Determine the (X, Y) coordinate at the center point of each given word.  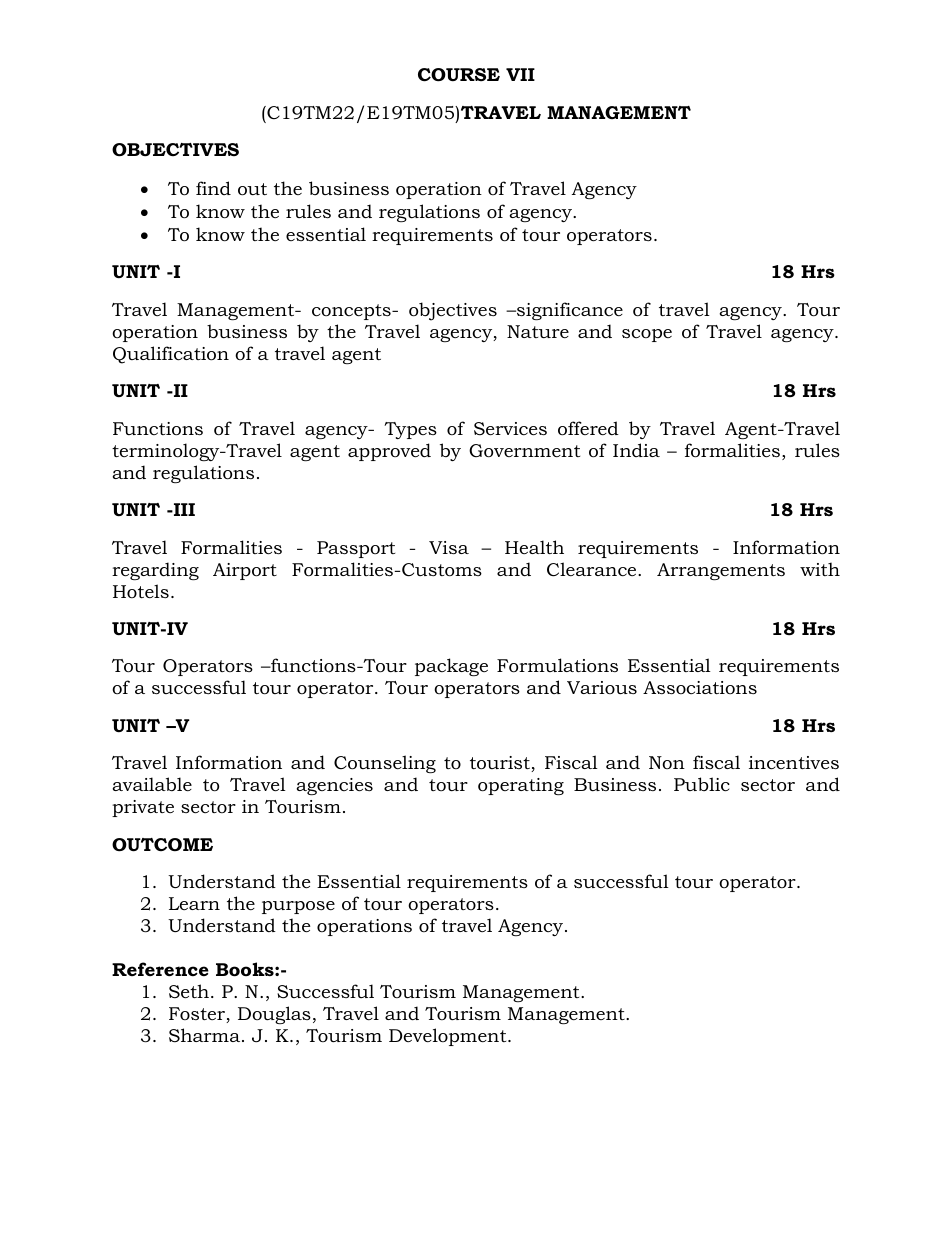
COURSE (459, 75)
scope (647, 335)
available (152, 784)
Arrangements (721, 571)
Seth (189, 991)
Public (702, 784)
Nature (538, 331)
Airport (245, 571)
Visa (449, 547)
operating (521, 786)
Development (449, 1037)
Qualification (171, 355)
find (213, 188)
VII (520, 74)
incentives (794, 763)
